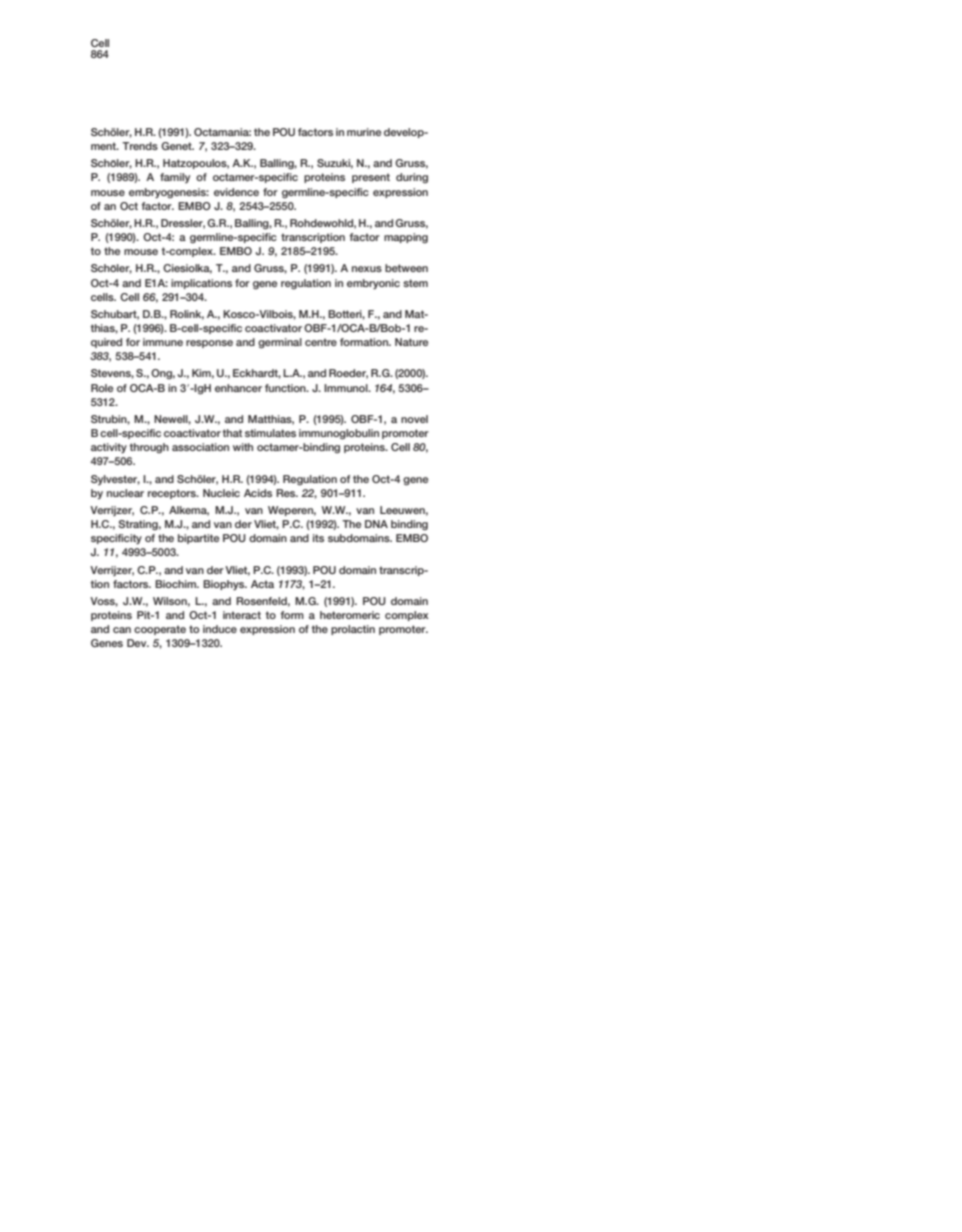  What do you see at coordinates (122, 630) in the screenshot?
I see `can` at bounding box center [122, 630].
